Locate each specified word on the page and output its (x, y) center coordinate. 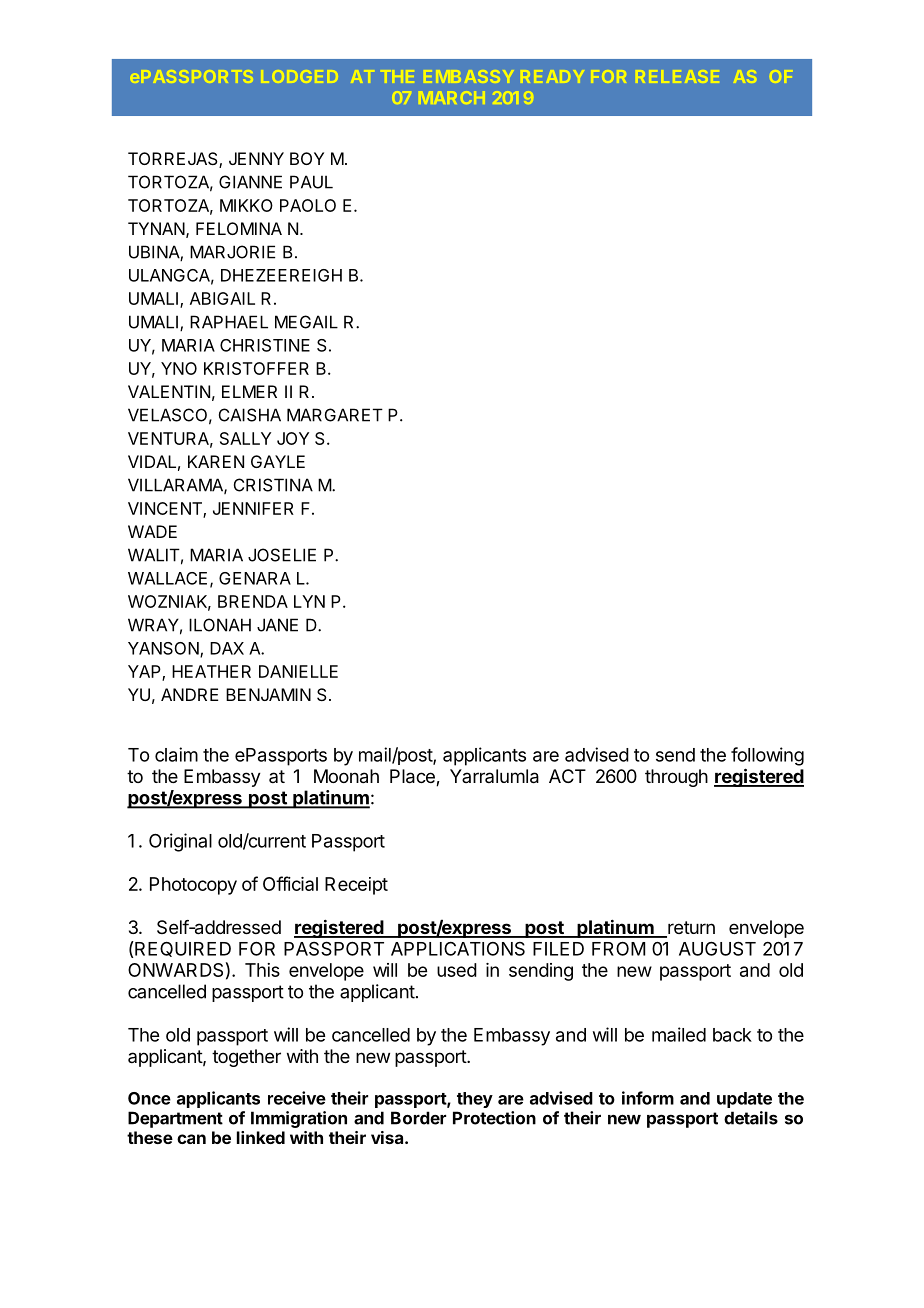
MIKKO (246, 205)
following (767, 756)
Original (180, 842)
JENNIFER (253, 508)
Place (413, 777)
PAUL (311, 182)
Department (175, 1119)
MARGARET (335, 415)
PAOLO (308, 205)
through (676, 778)
